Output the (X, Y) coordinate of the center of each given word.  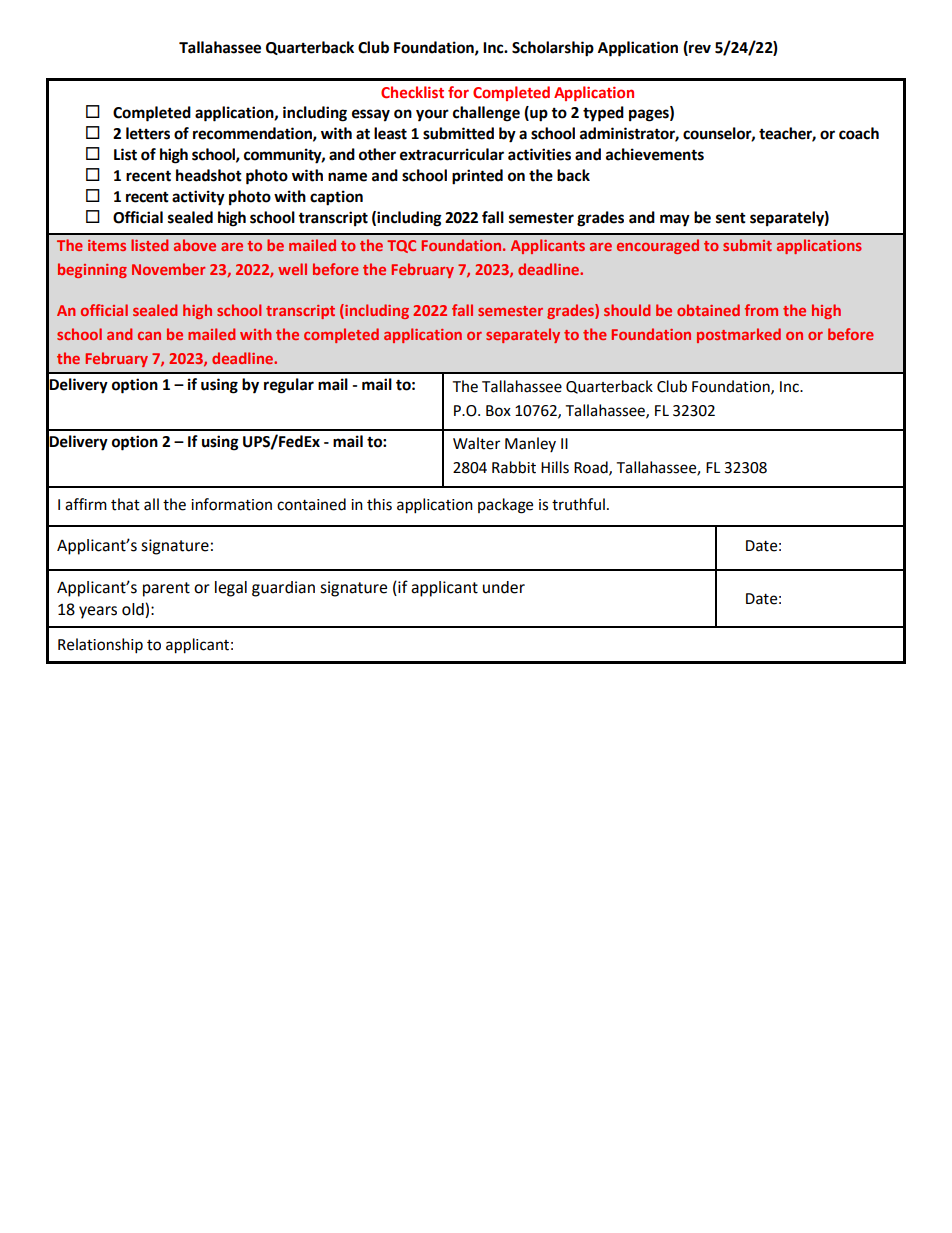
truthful (578, 504)
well (292, 269)
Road (592, 468)
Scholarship (553, 49)
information (231, 504)
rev (699, 50)
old (134, 610)
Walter (476, 443)
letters (148, 133)
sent (731, 218)
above (195, 245)
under (504, 587)
